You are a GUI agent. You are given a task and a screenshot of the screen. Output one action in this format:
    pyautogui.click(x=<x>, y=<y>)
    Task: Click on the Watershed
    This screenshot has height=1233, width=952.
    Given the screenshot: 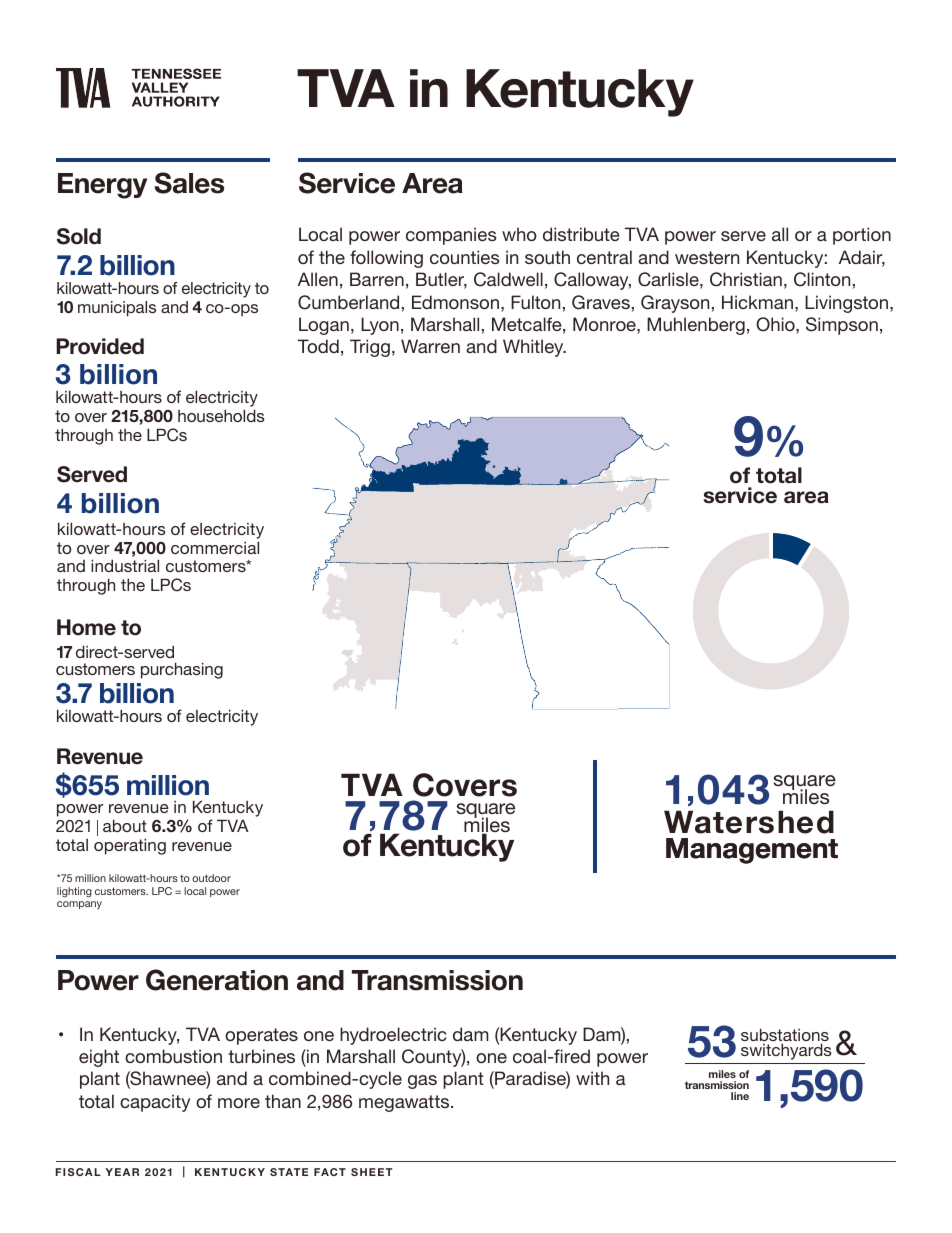 What is the action you would take?
    pyautogui.click(x=749, y=822)
